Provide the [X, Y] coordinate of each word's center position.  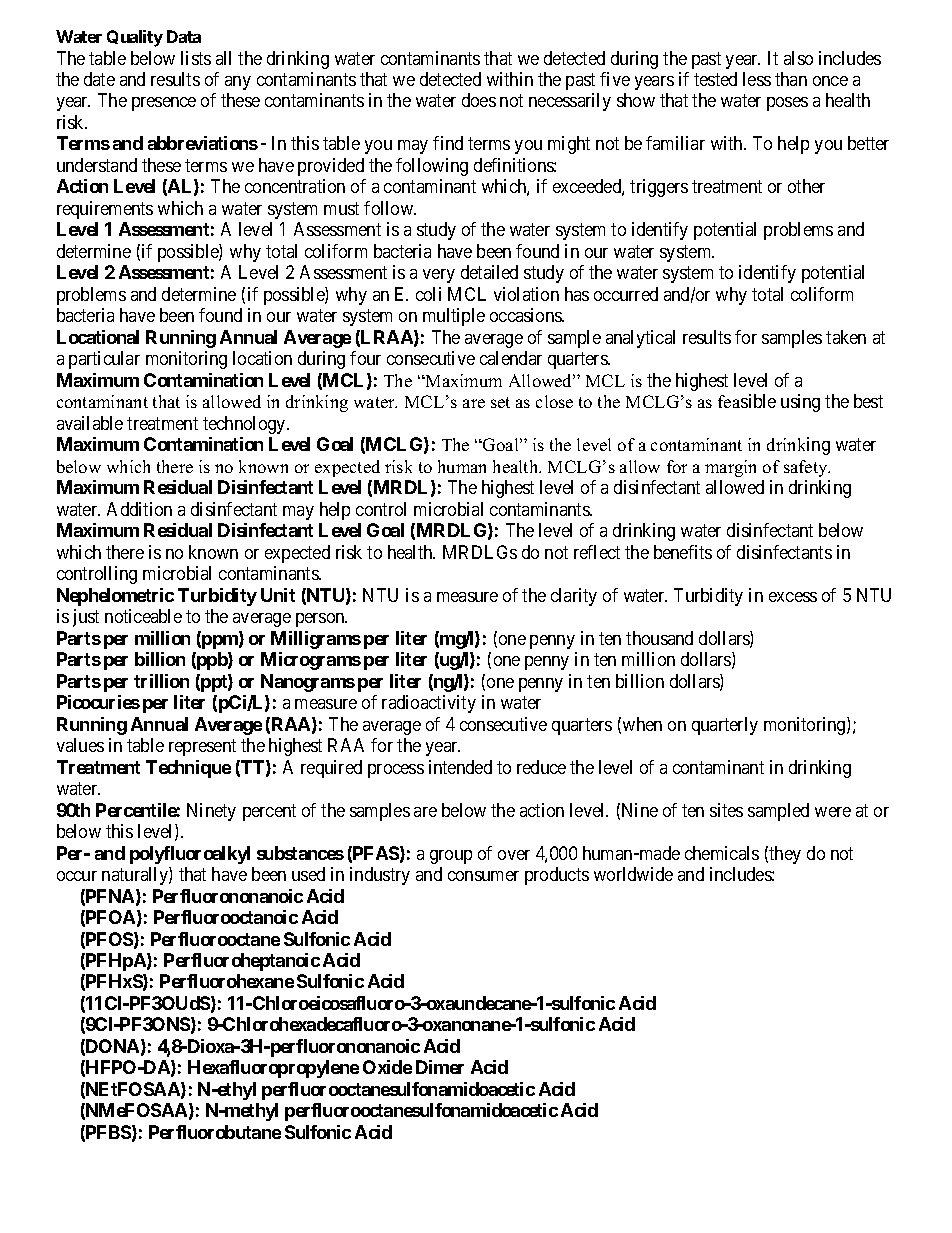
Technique [188, 769]
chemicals [722, 853]
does [479, 100]
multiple [454, 317]
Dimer [440, 1067]
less [757, 79]
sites [726, 810]
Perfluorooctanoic [226, 917]
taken [846, 337]
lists [196, 58]
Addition [139, 509]
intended [460, 767]
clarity [574, 597]
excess [793, 597]
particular [104, 360]
